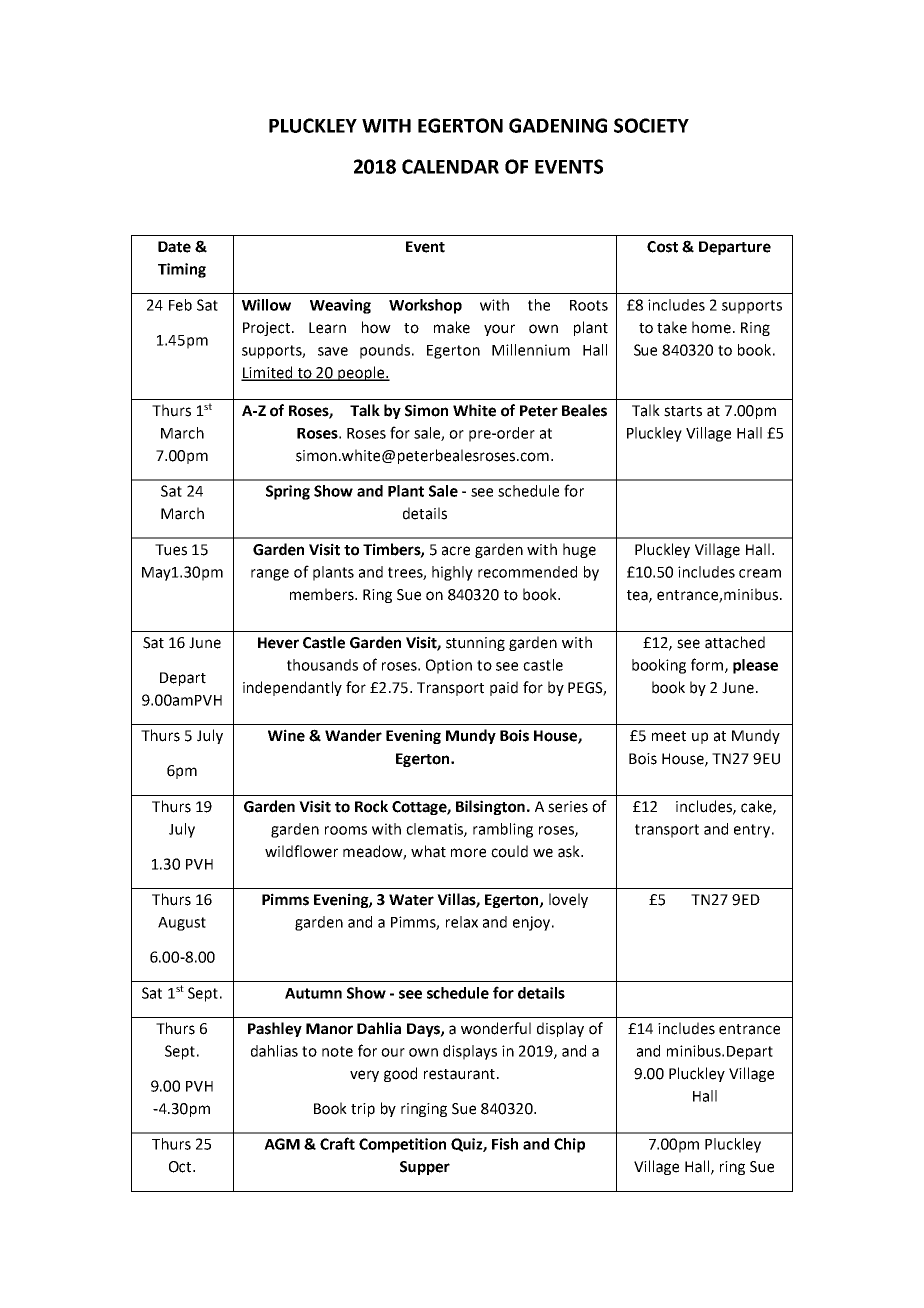  What do you see at coordinates (505, 1144) in the screenshot?
I see `Fish` at bounding box center [505, 1144].
